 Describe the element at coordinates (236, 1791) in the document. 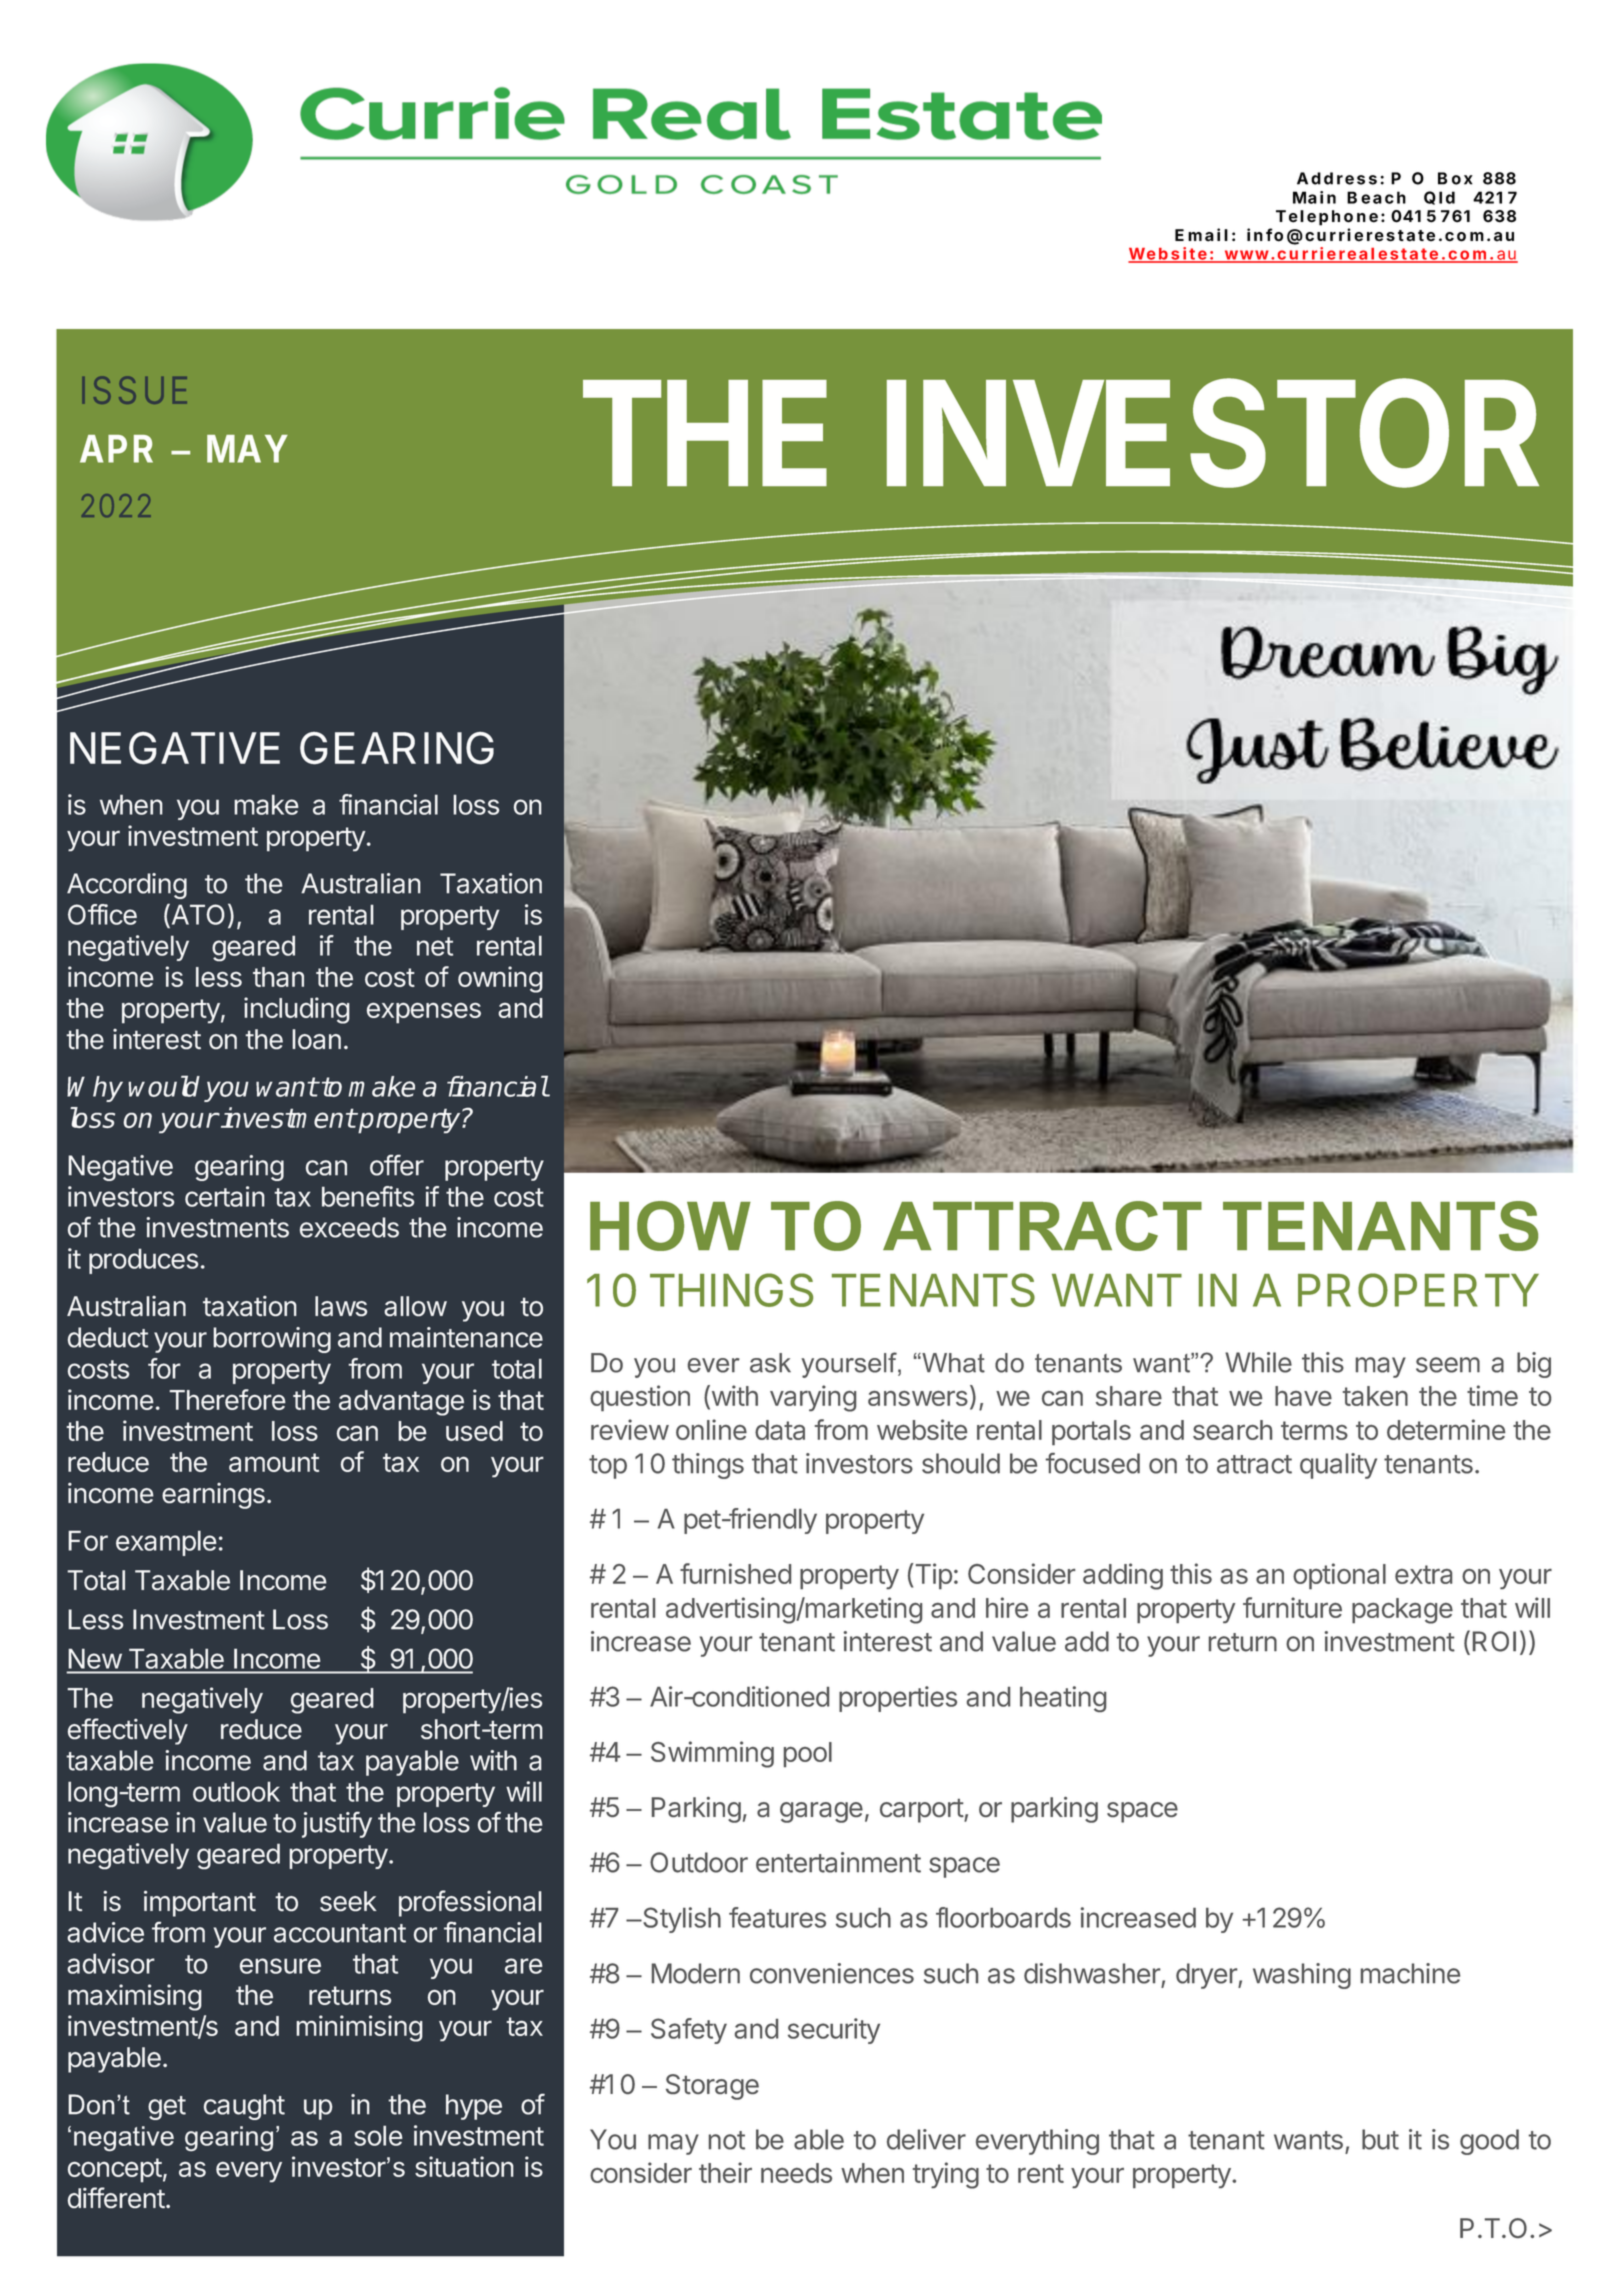

I see `outlook` at that location.
